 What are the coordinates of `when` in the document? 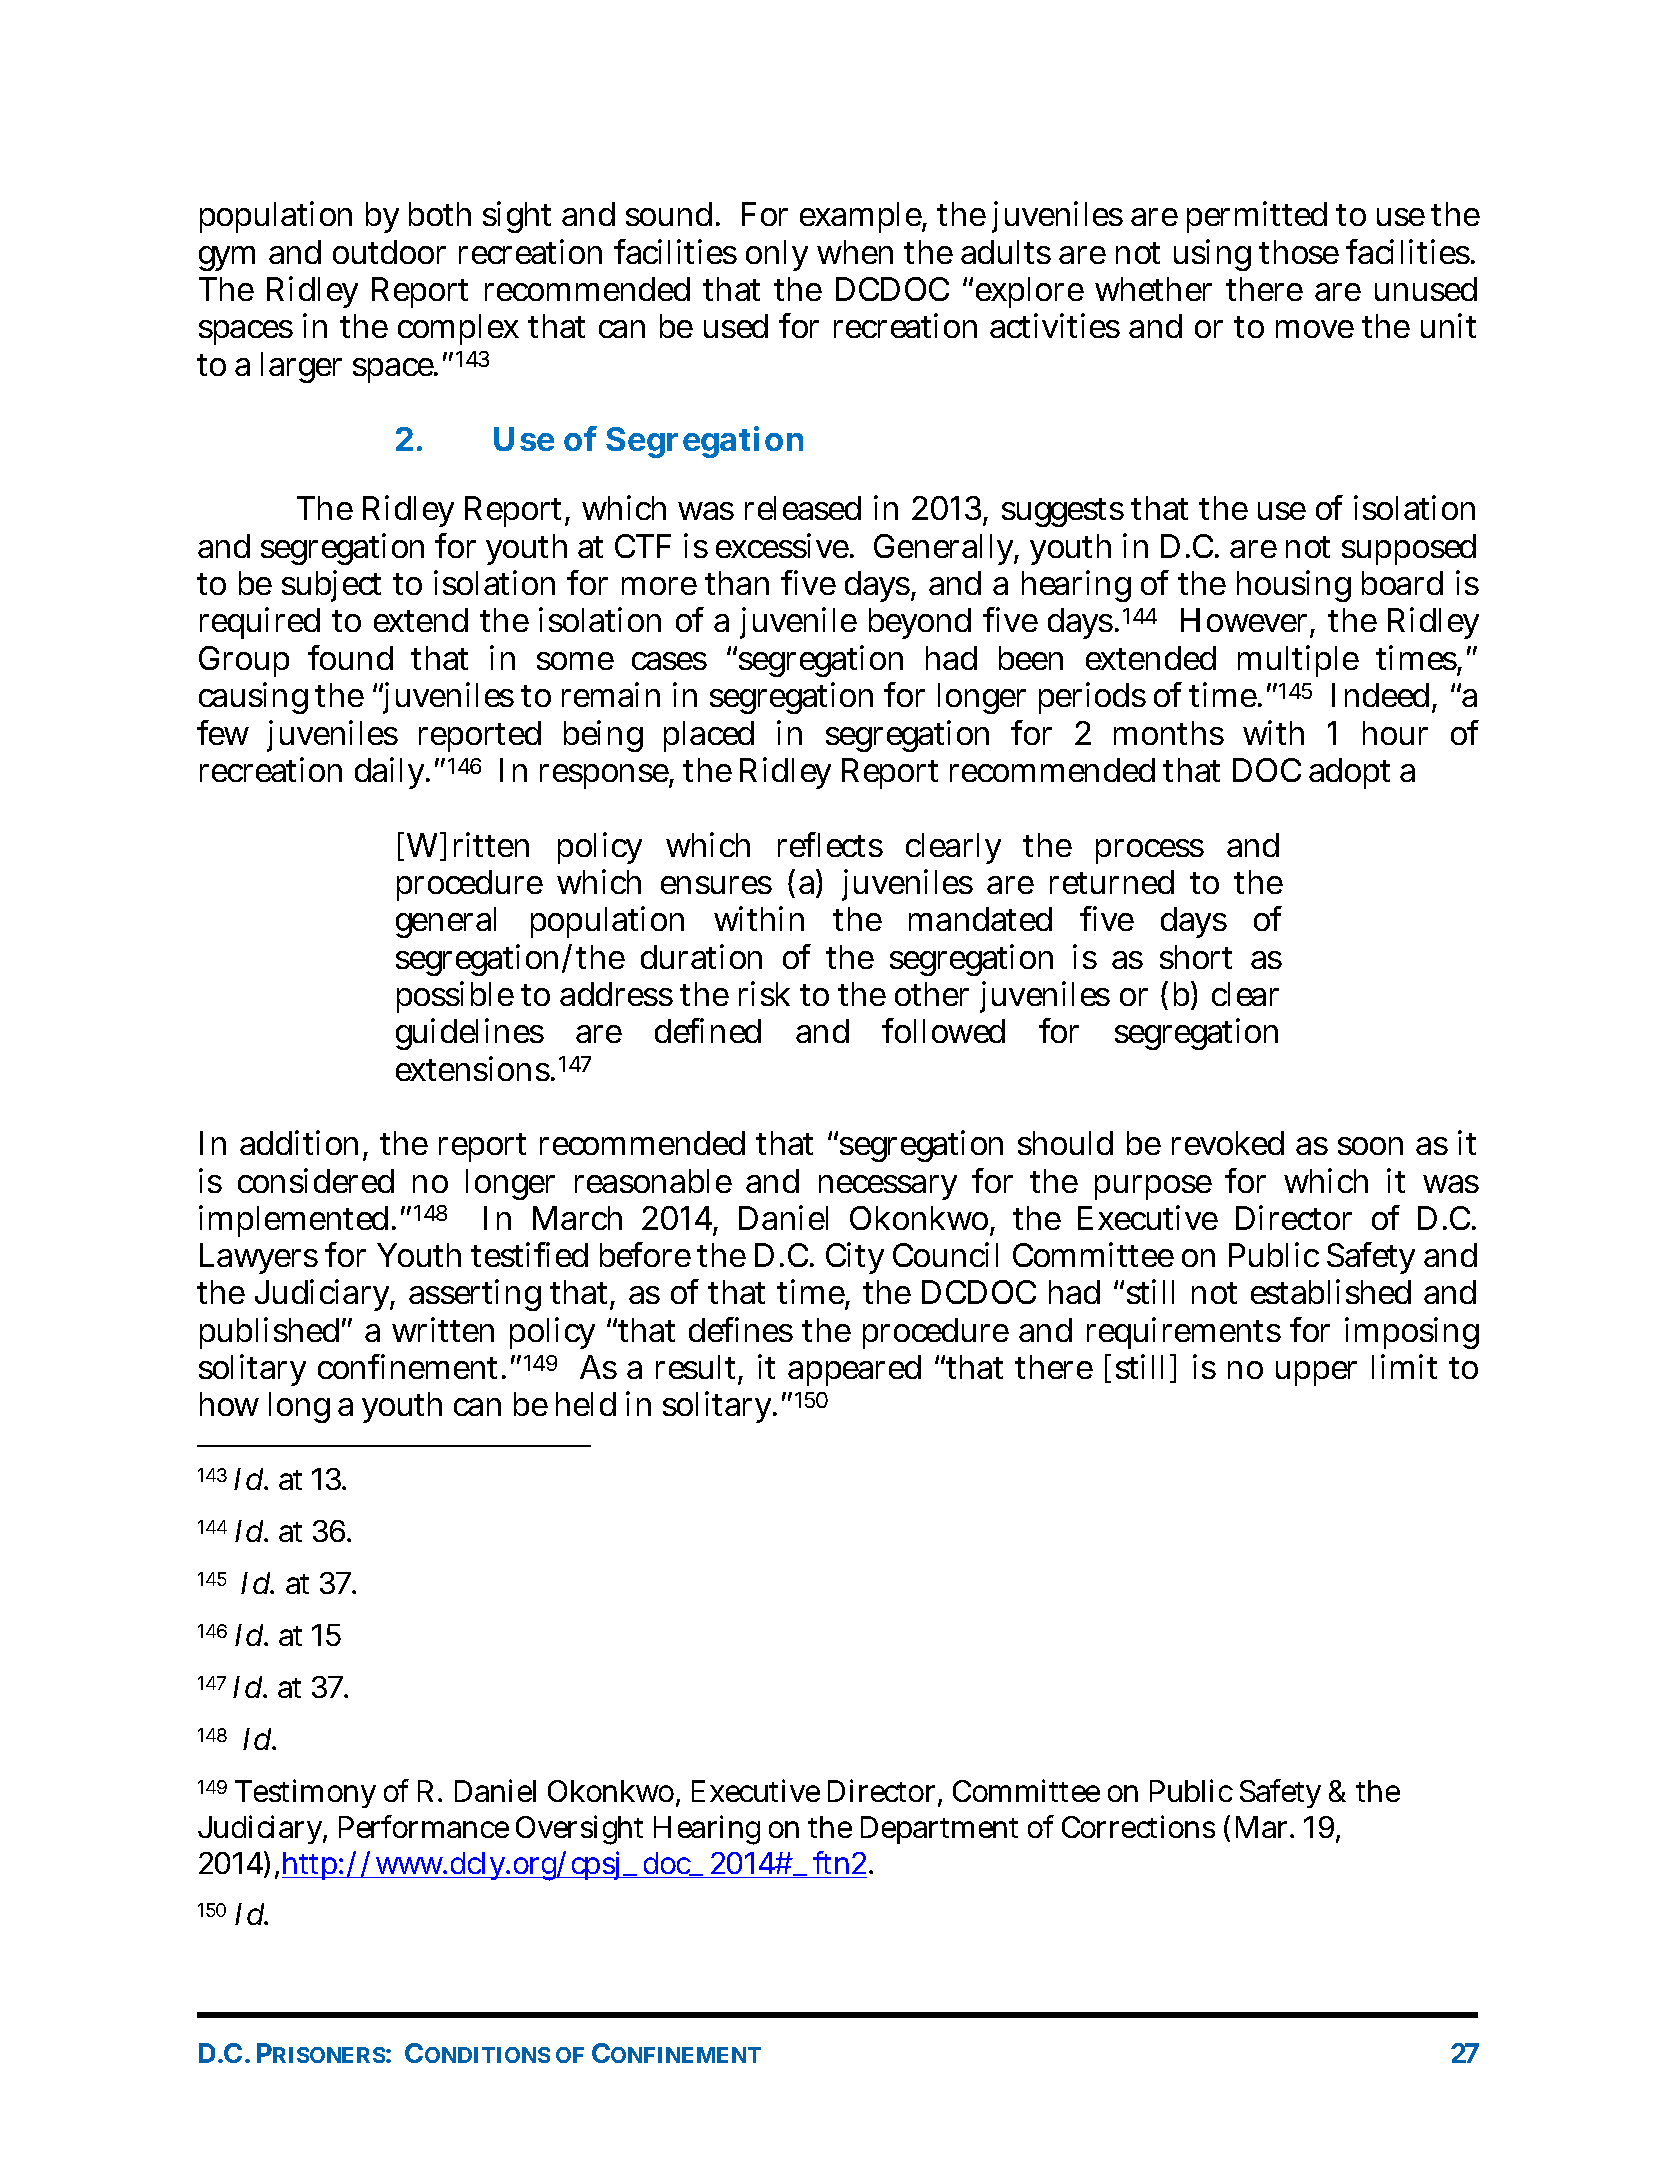 It's located at (855, 252).
